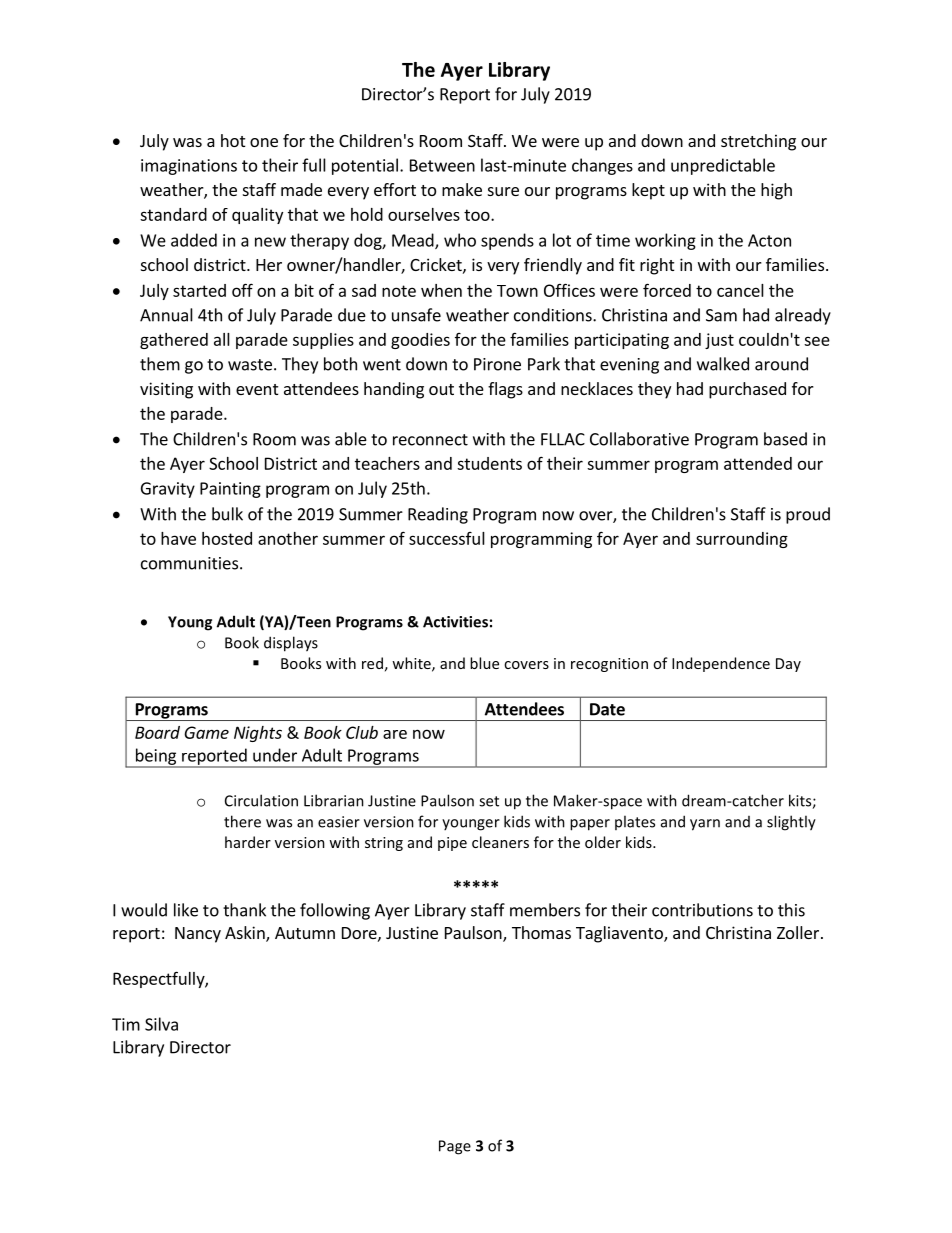 The image size is (952, 1233). I want to click on students, so click(489, 463).
